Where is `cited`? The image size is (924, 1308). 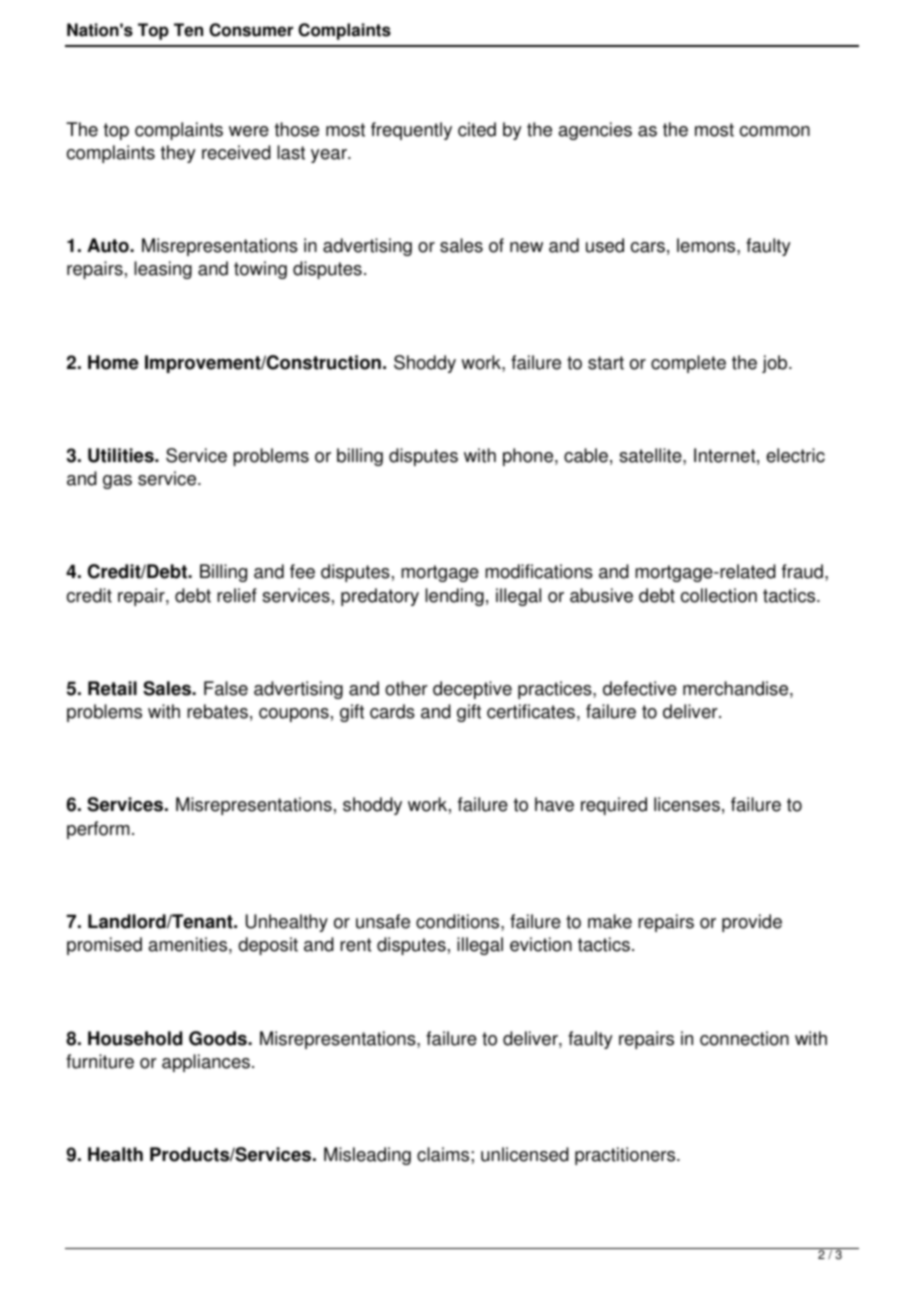 cited is located at coordinates (477, 129).
